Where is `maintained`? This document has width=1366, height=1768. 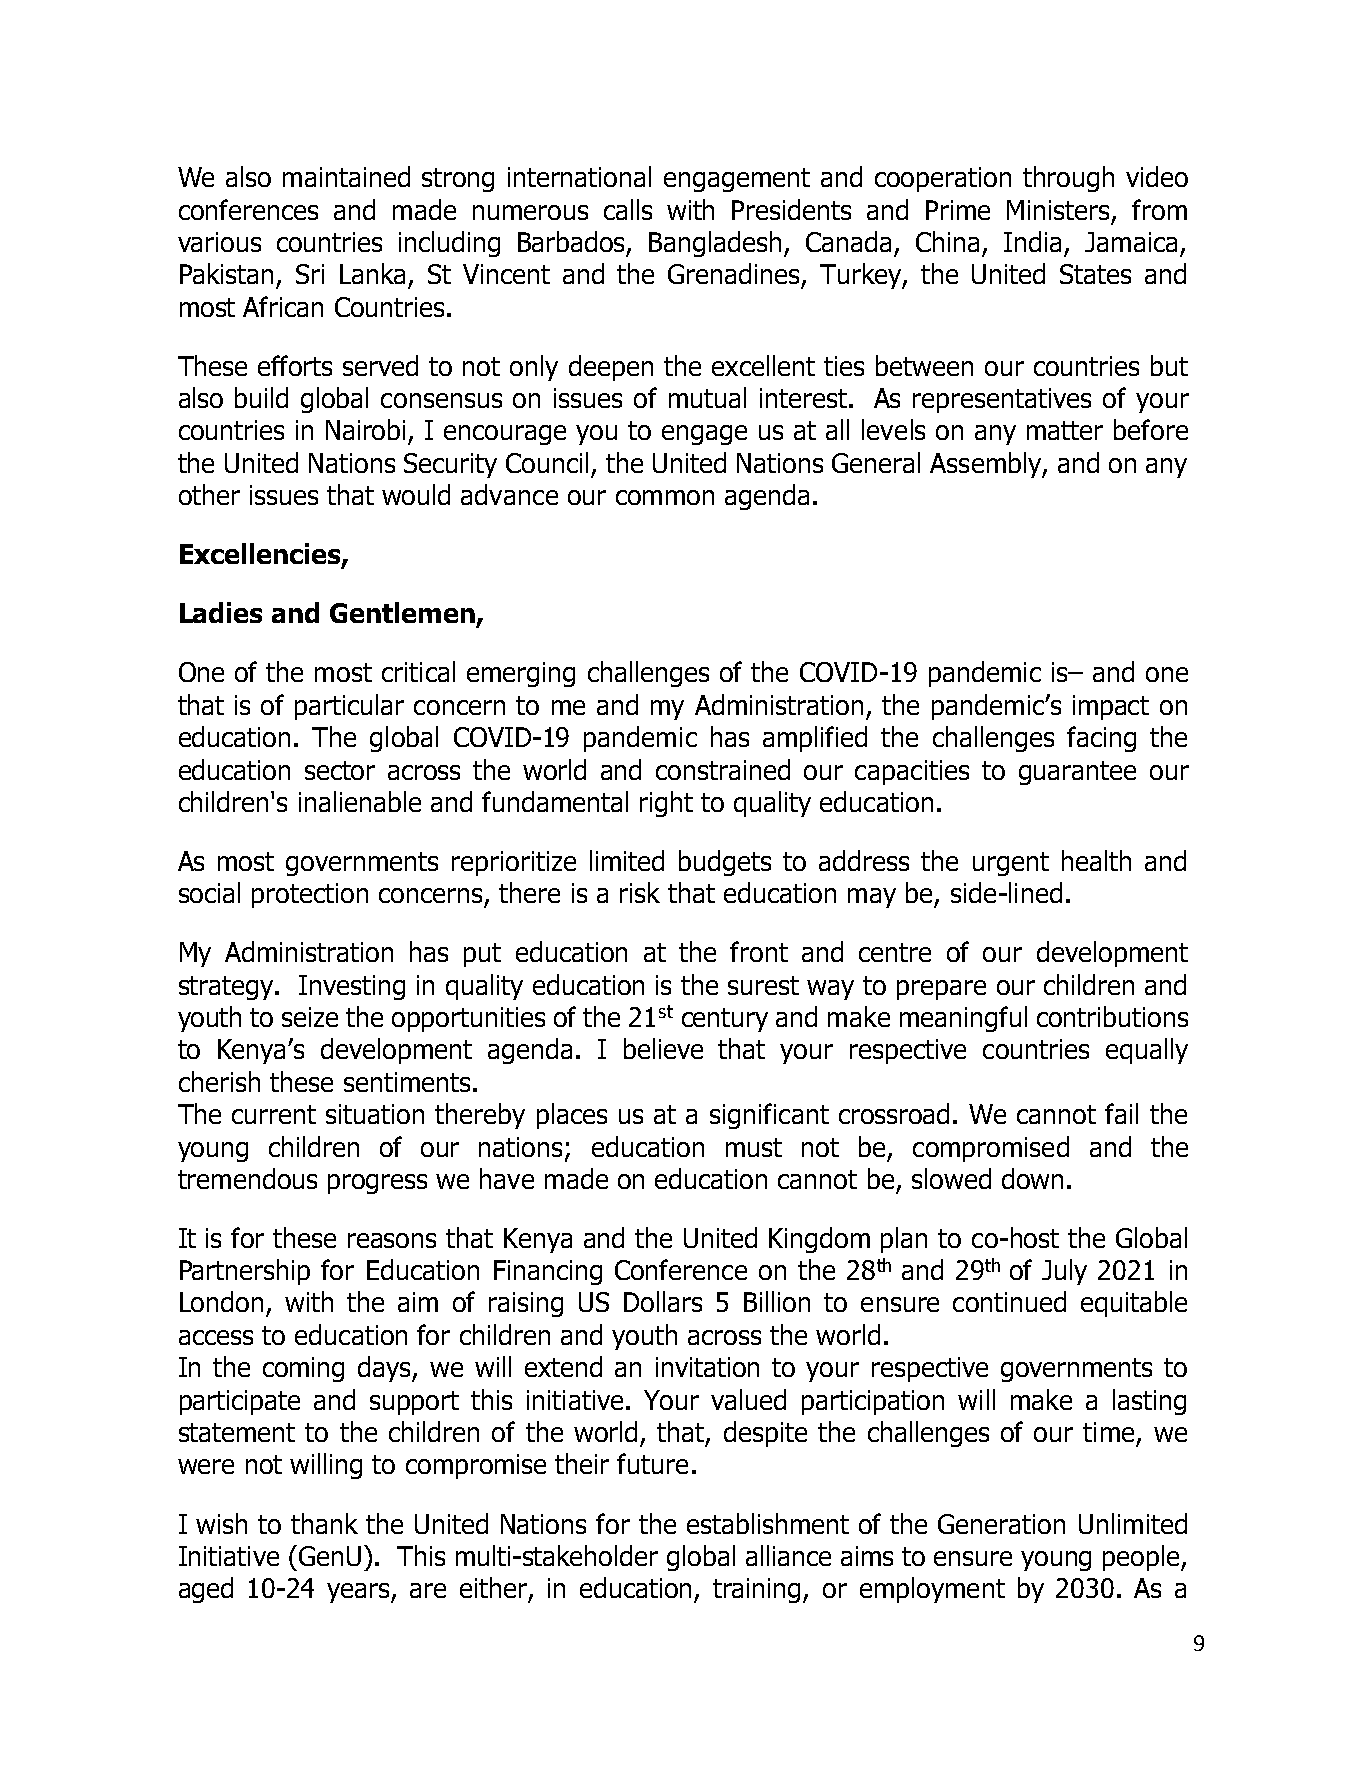 maintained is located at coordinates (346, 176).
